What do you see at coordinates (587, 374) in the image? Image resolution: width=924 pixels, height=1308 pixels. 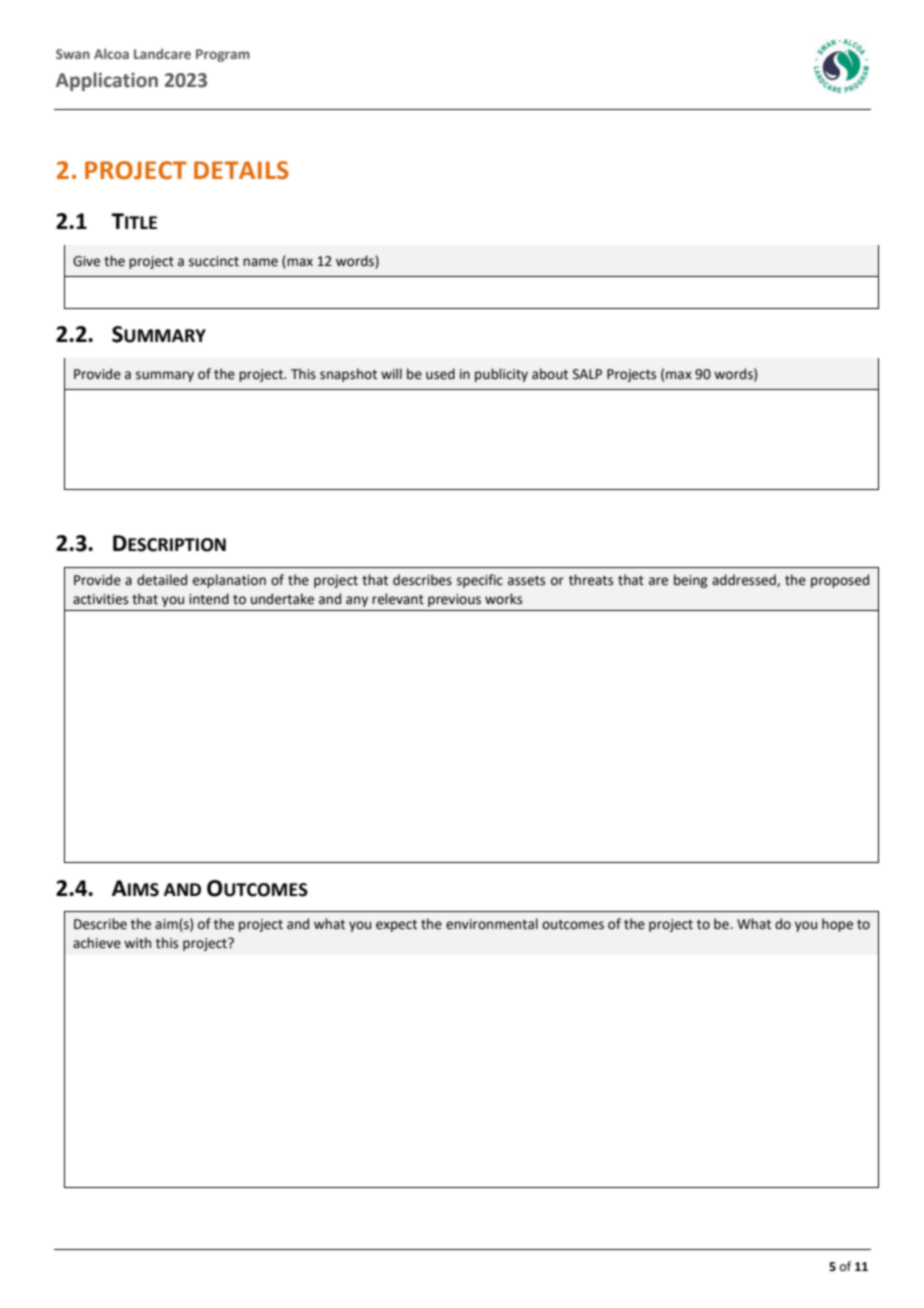 I see `SALP` at bounding box center [587, 374].
